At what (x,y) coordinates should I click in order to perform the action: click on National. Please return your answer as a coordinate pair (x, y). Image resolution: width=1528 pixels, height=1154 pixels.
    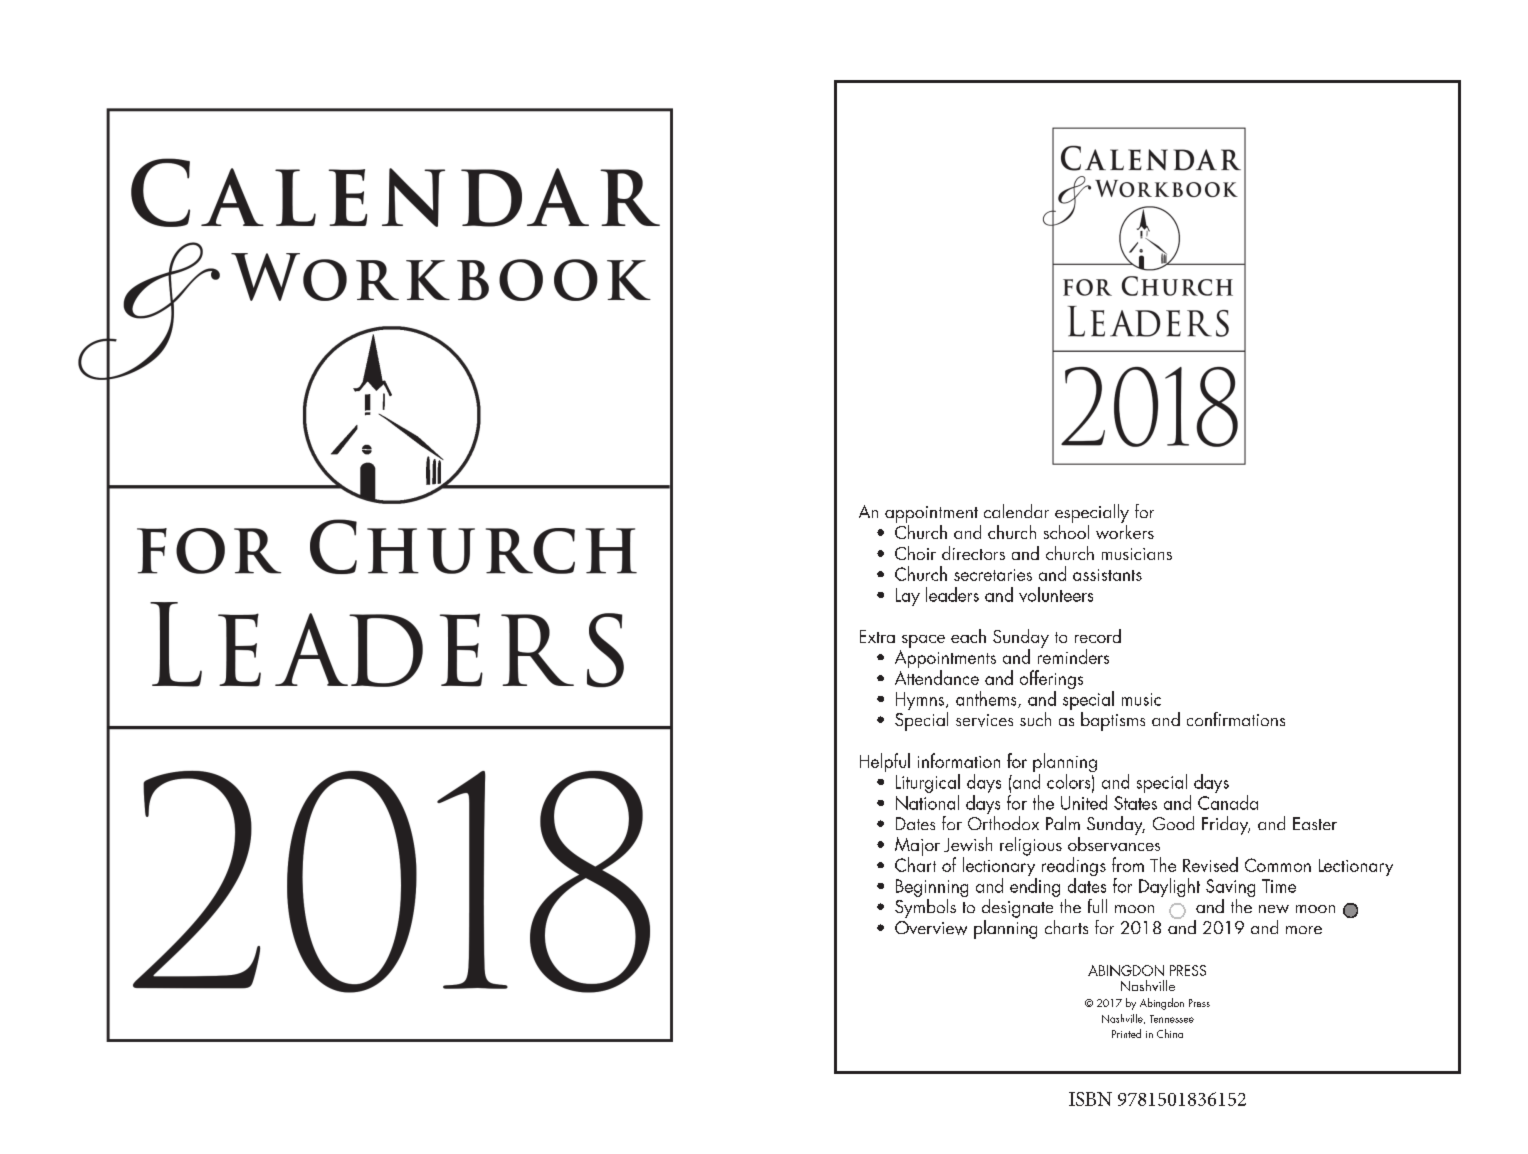
    Looking at the image, I should click on (927, 802).
